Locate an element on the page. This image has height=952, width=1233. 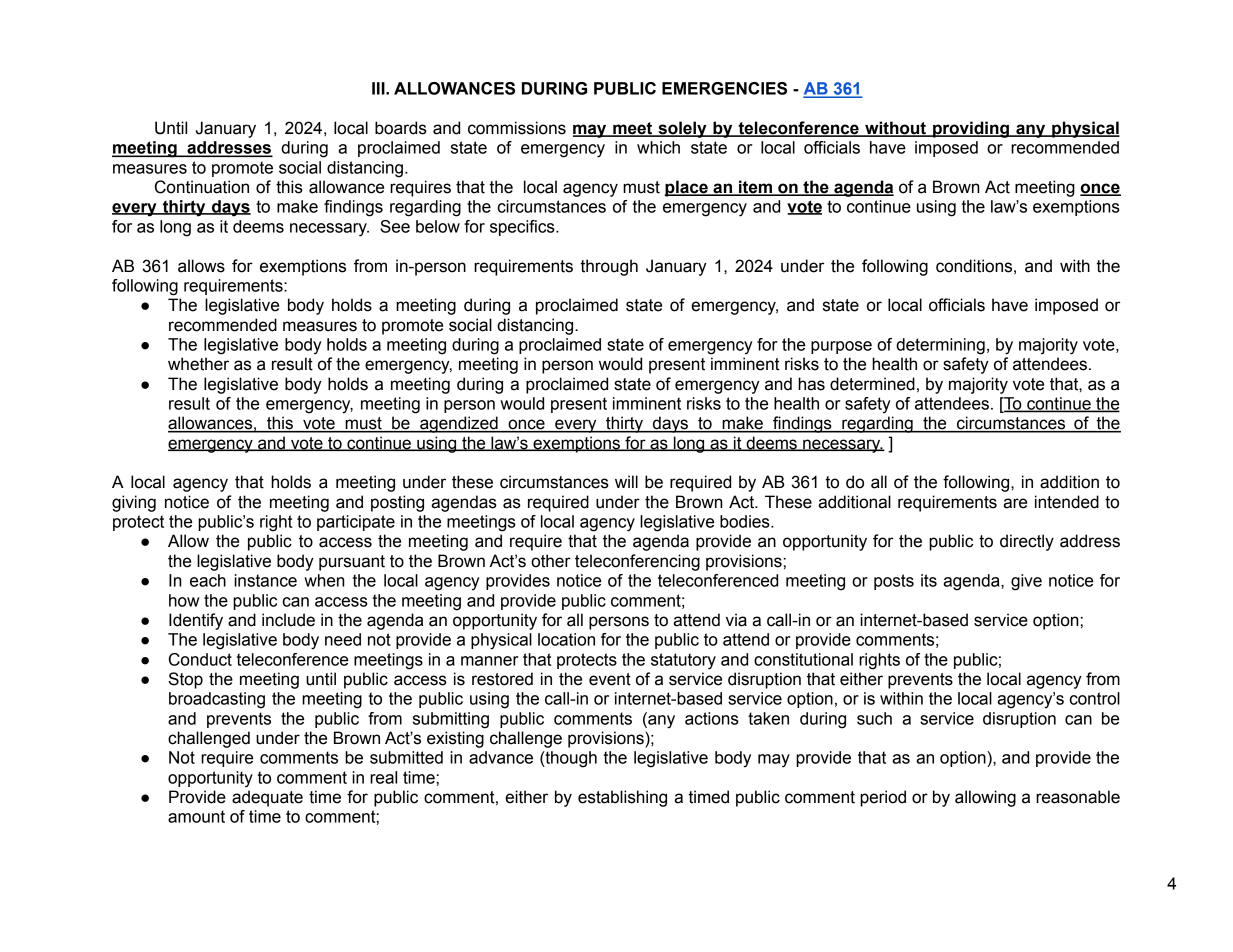
are is located at coordinates (1015, 503).
